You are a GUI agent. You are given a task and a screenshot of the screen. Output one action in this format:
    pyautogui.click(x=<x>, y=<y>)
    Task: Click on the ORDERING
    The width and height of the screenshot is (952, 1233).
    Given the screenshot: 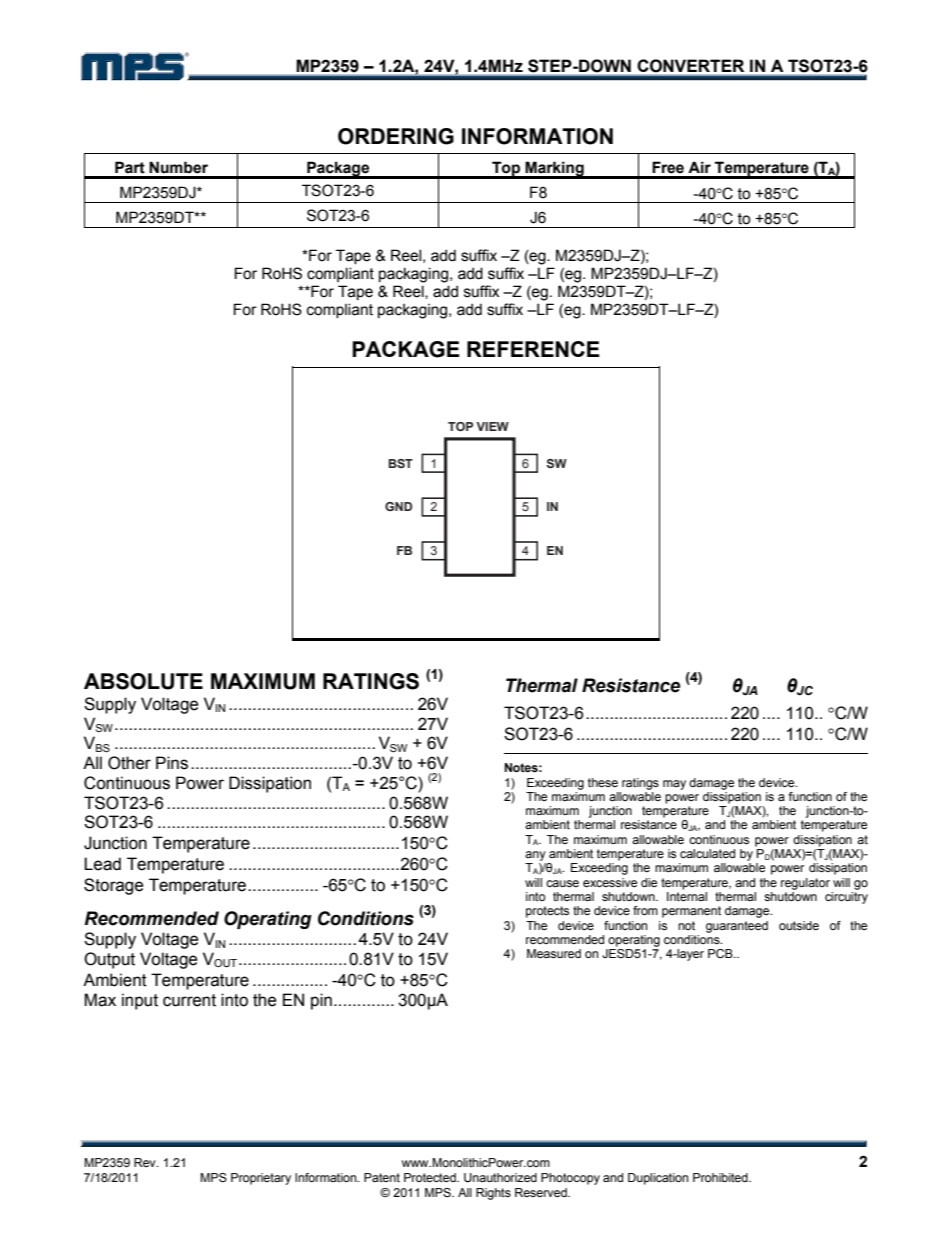 What is the action you would take?
    pyautogui.click(x=396, y=136)
